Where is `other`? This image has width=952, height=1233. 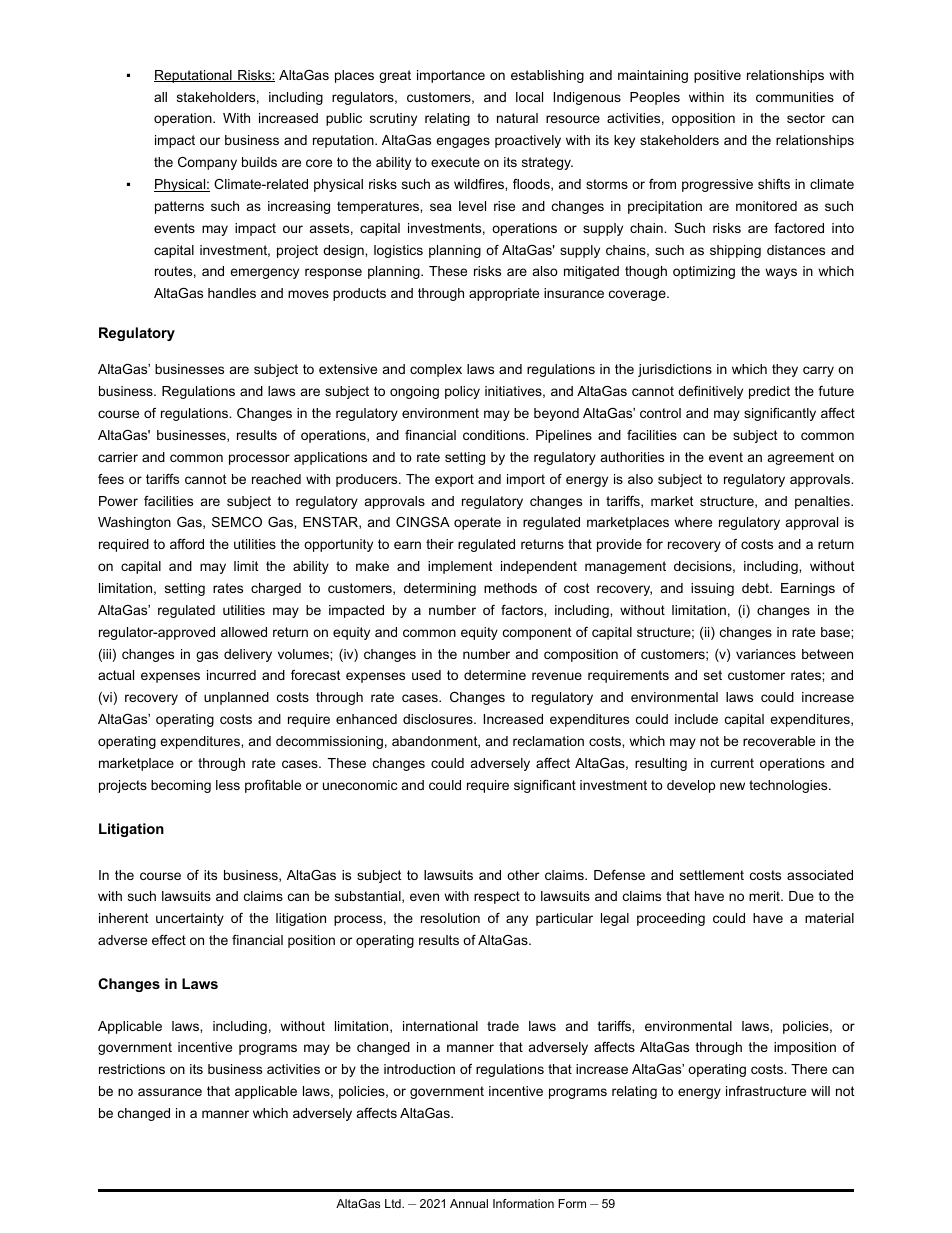
other is located at coordinates (523, 875).
